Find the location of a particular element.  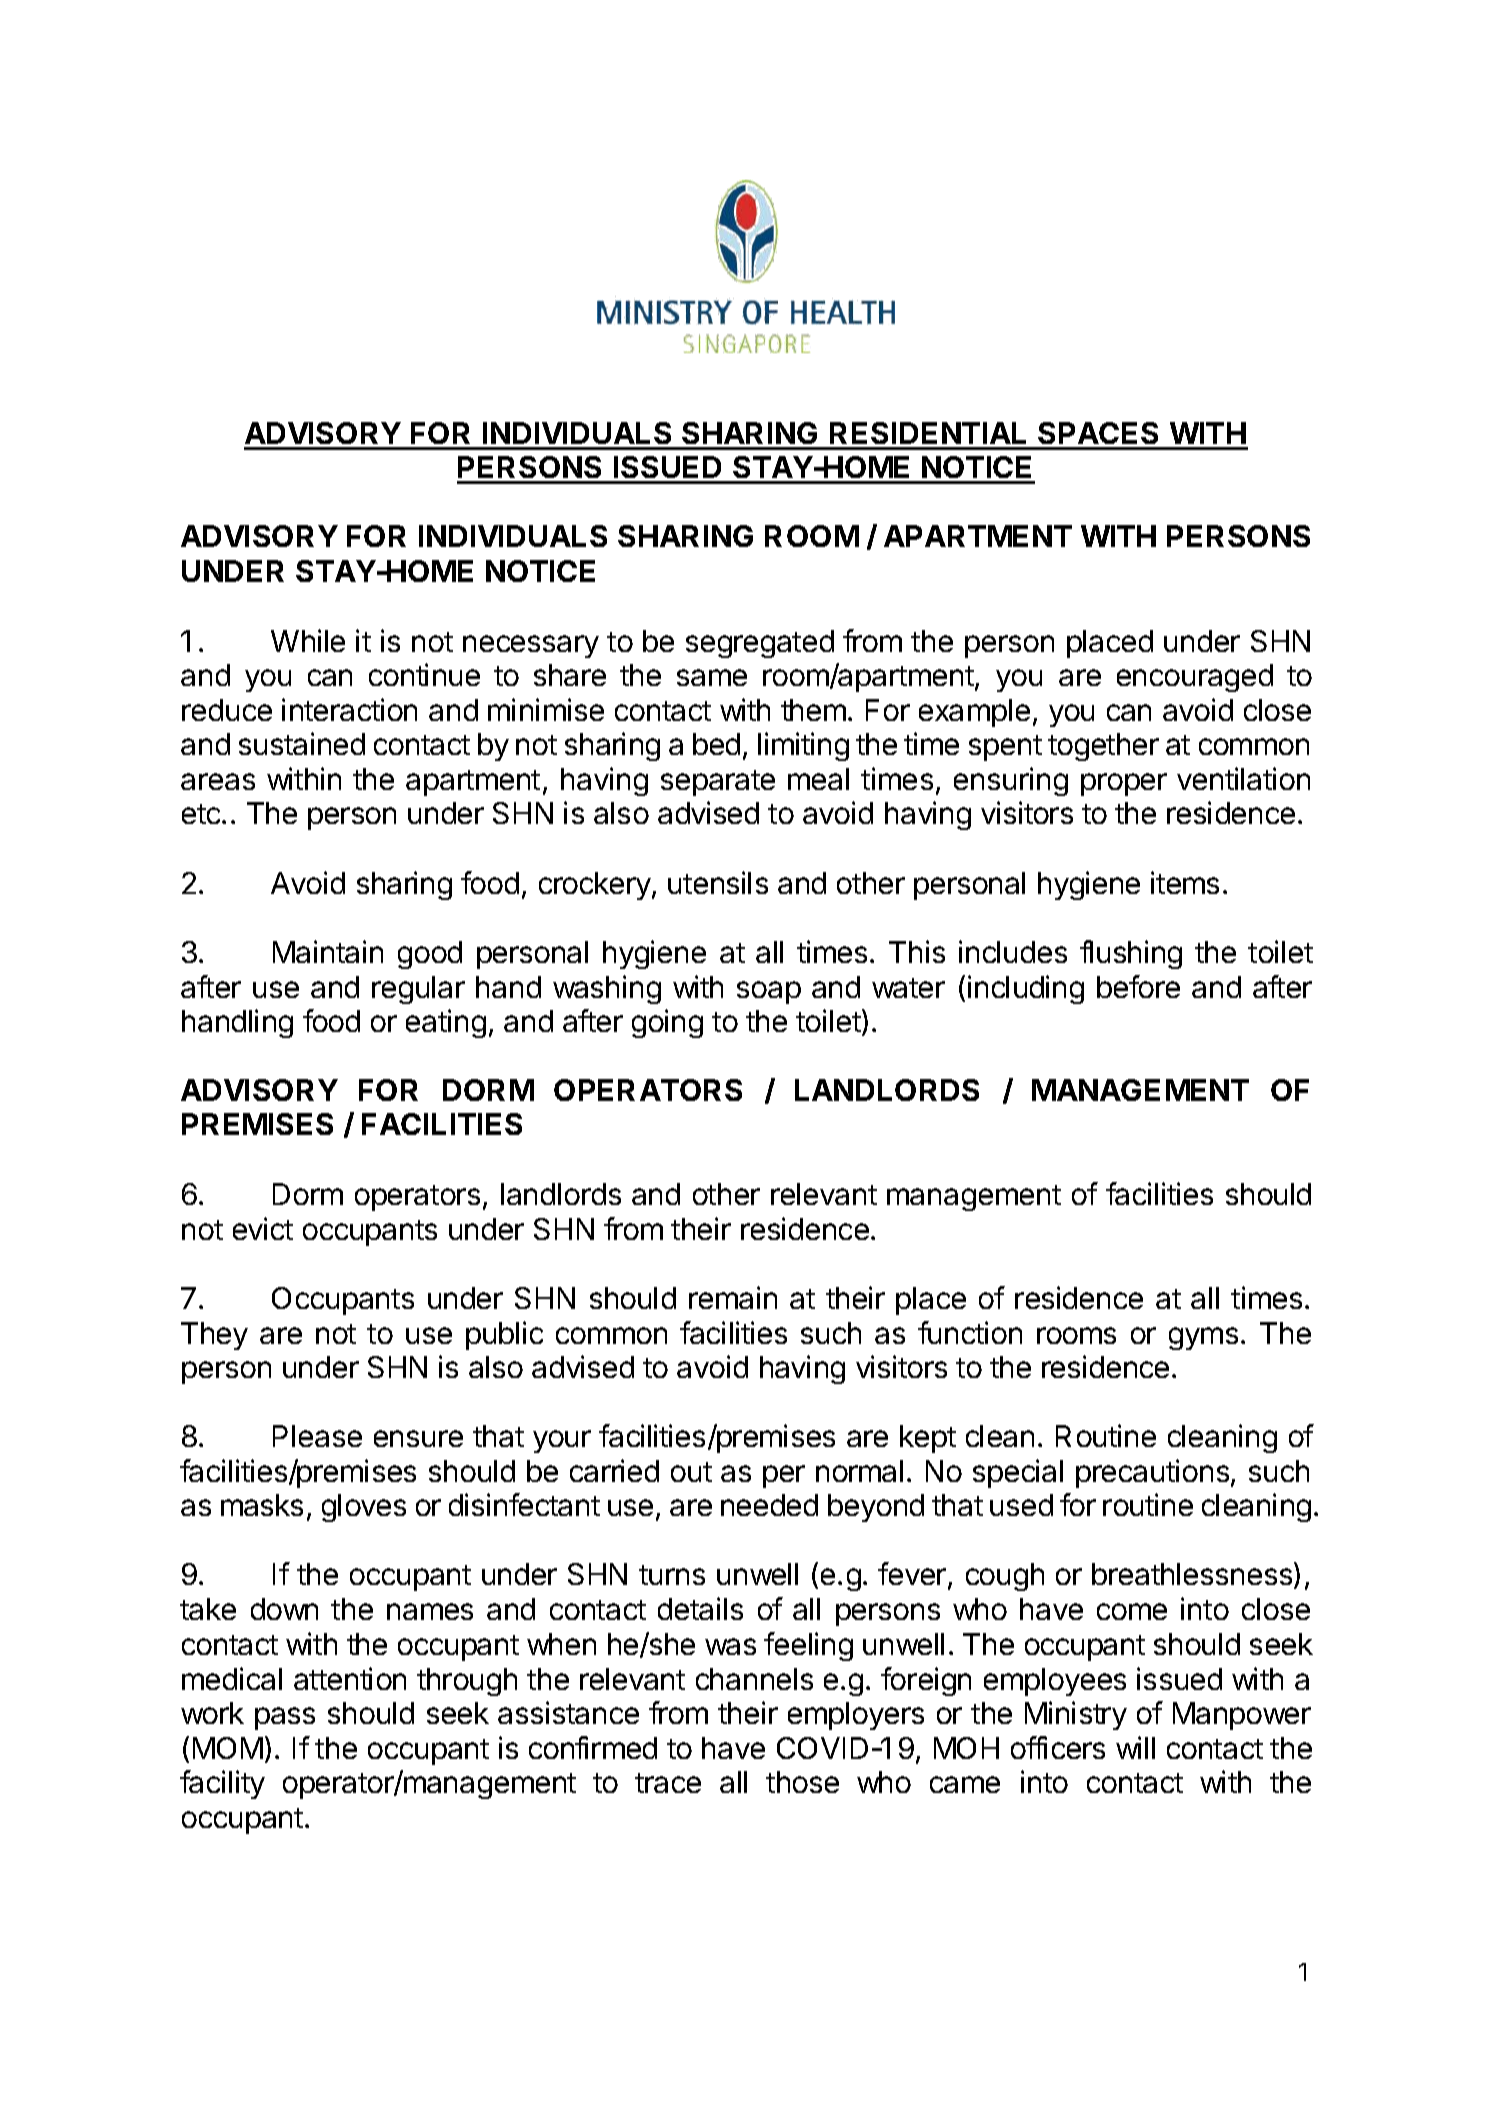

going is located at coordinates (667, 1023).
